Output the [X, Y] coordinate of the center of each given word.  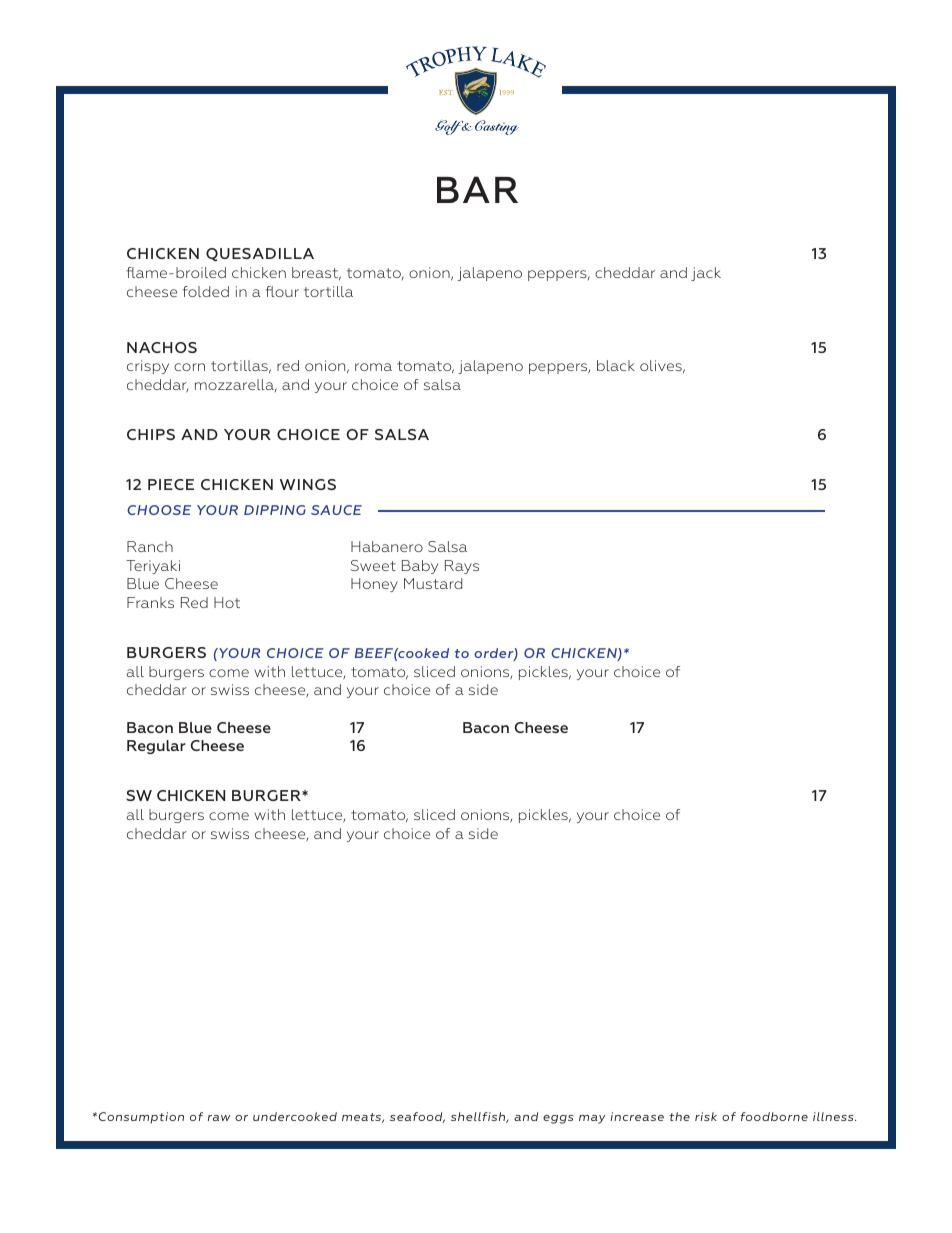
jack [706, 274]
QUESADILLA [260, 255]
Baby [420, 567]
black [616, 365]
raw [219, 1118]
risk [706, 1116]
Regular [156, 747]
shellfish [479, 1117]
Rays [462, 567]
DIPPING [275, 510]
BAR [477, 189]
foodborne [774, 1116]
